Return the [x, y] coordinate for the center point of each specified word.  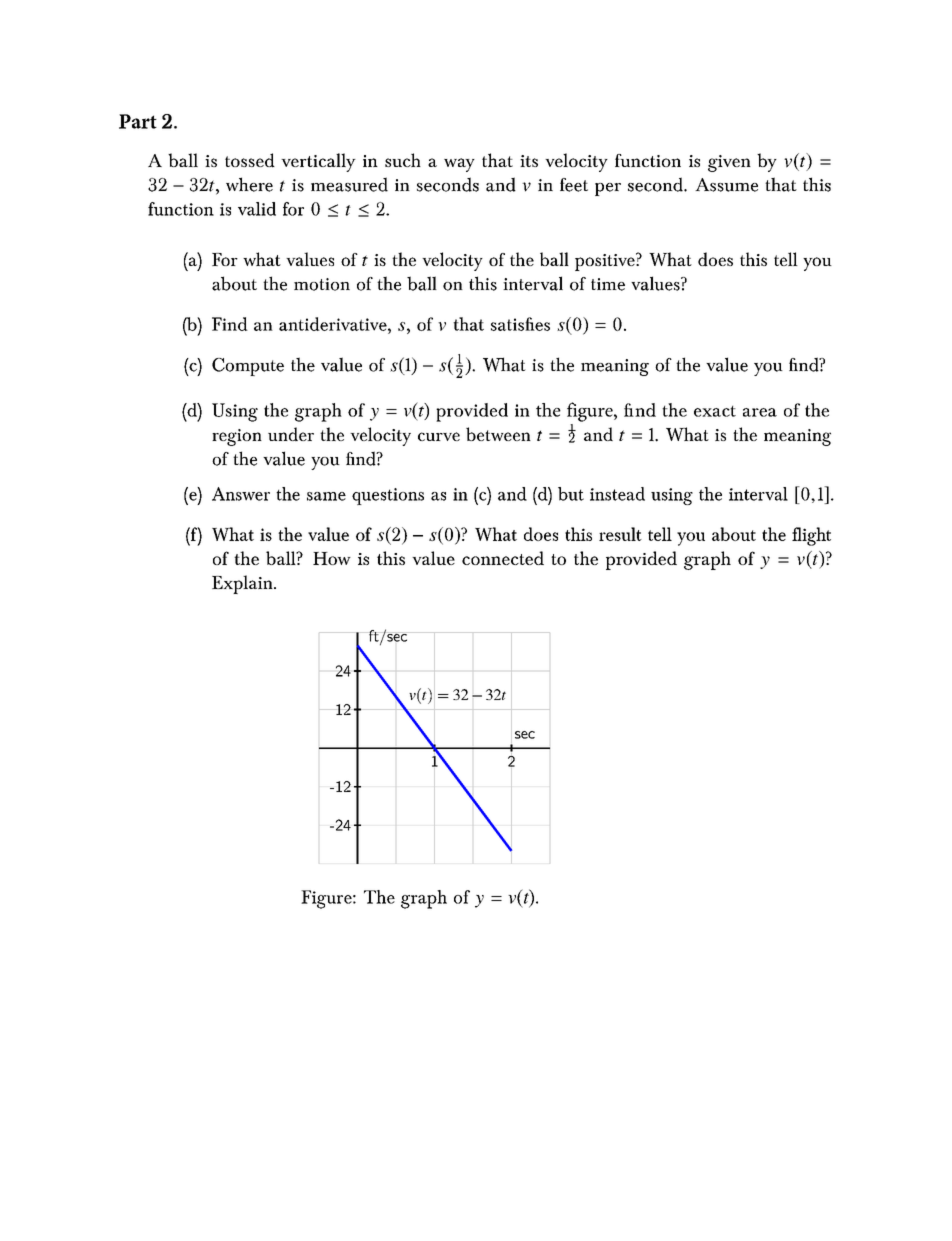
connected [503, 558]
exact [715, 411]
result [620, 534]
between [498, 434]
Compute [248, 367]
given [729, 163]
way [459, 165]
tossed [250, 160]
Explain [243, 584]
